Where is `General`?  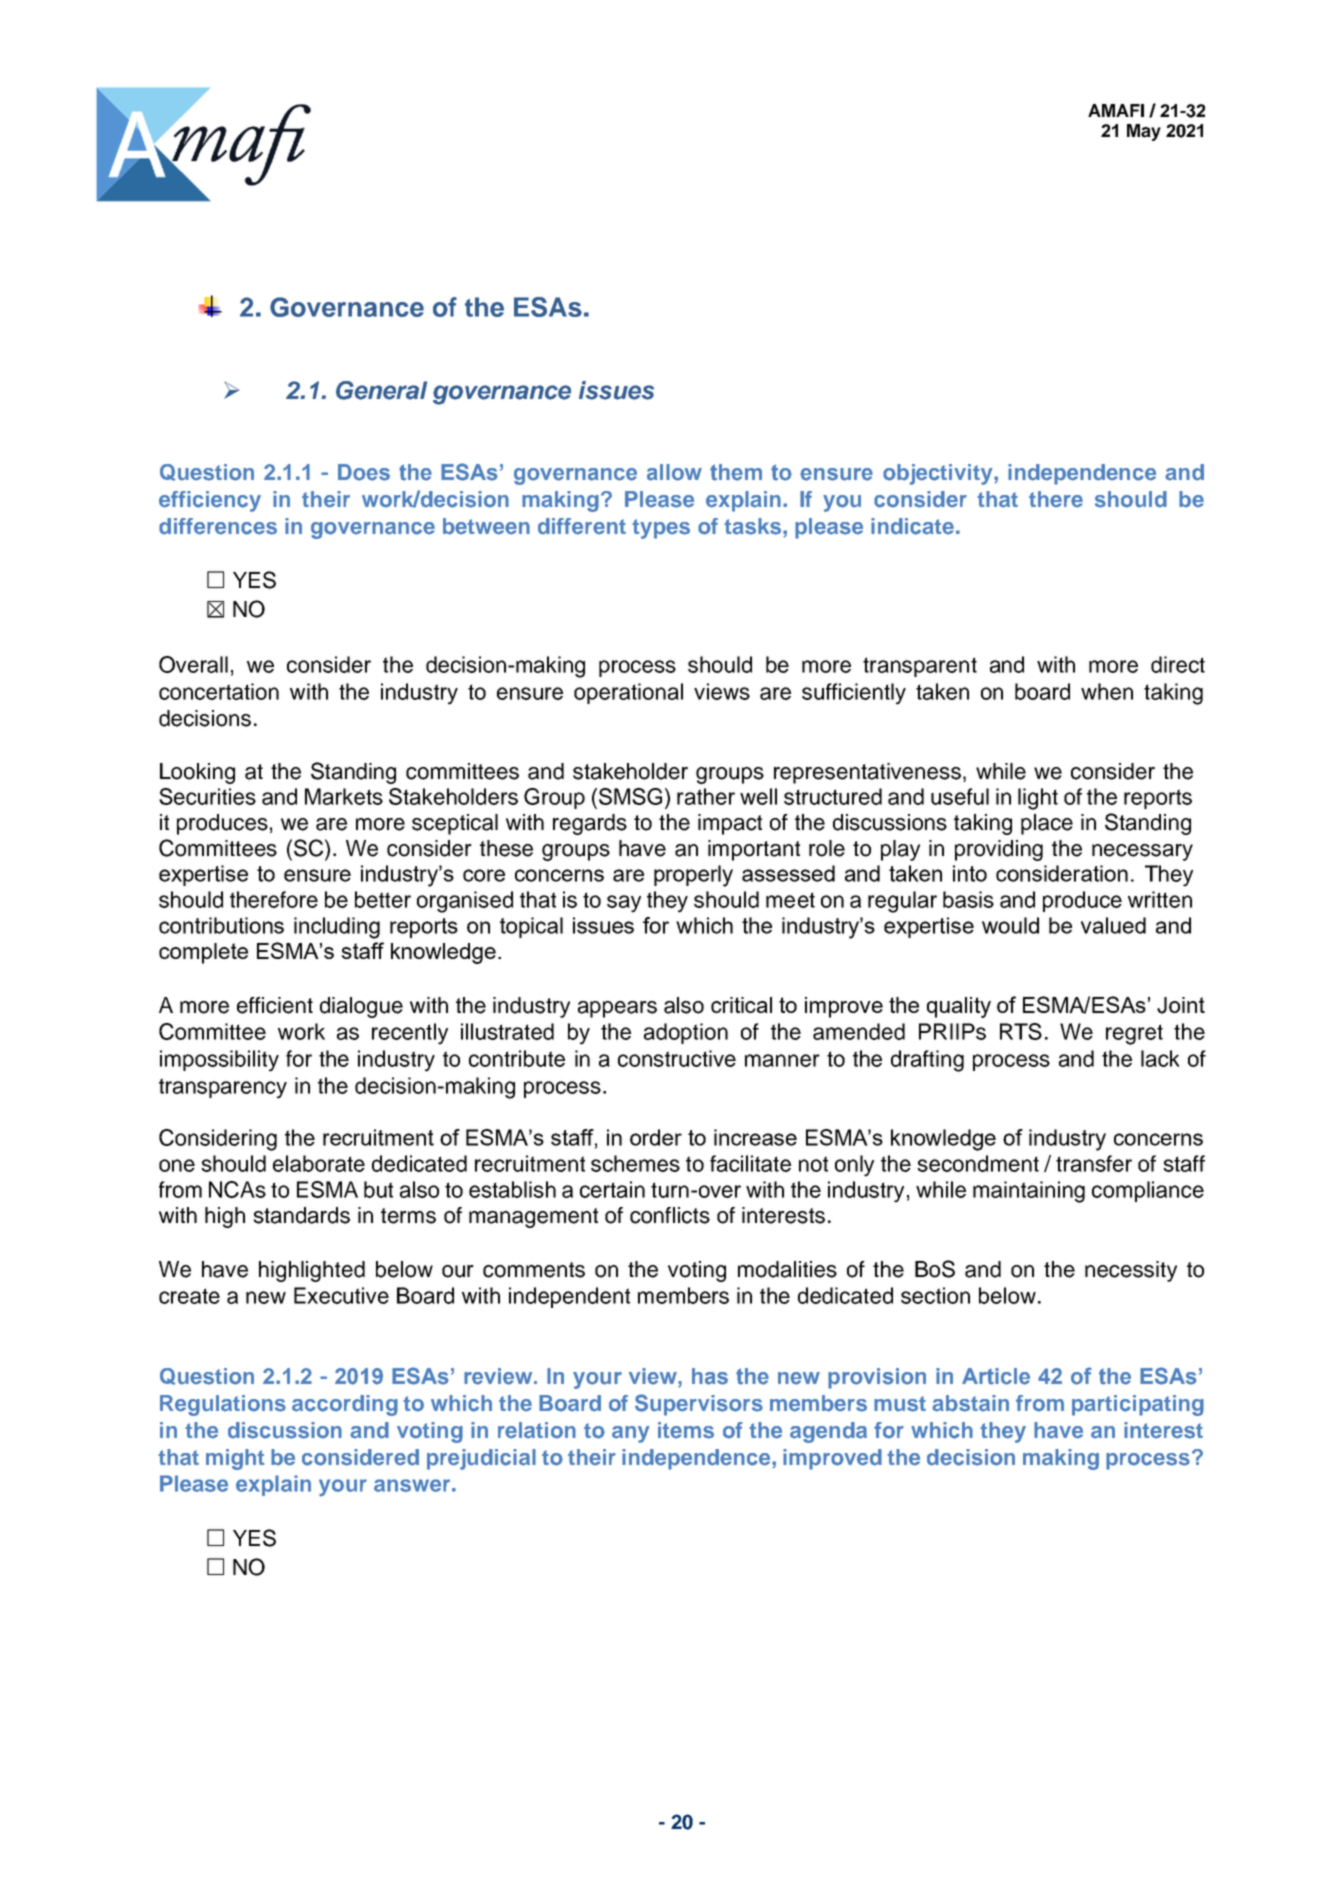
General is located at coordinates (381, 390).
